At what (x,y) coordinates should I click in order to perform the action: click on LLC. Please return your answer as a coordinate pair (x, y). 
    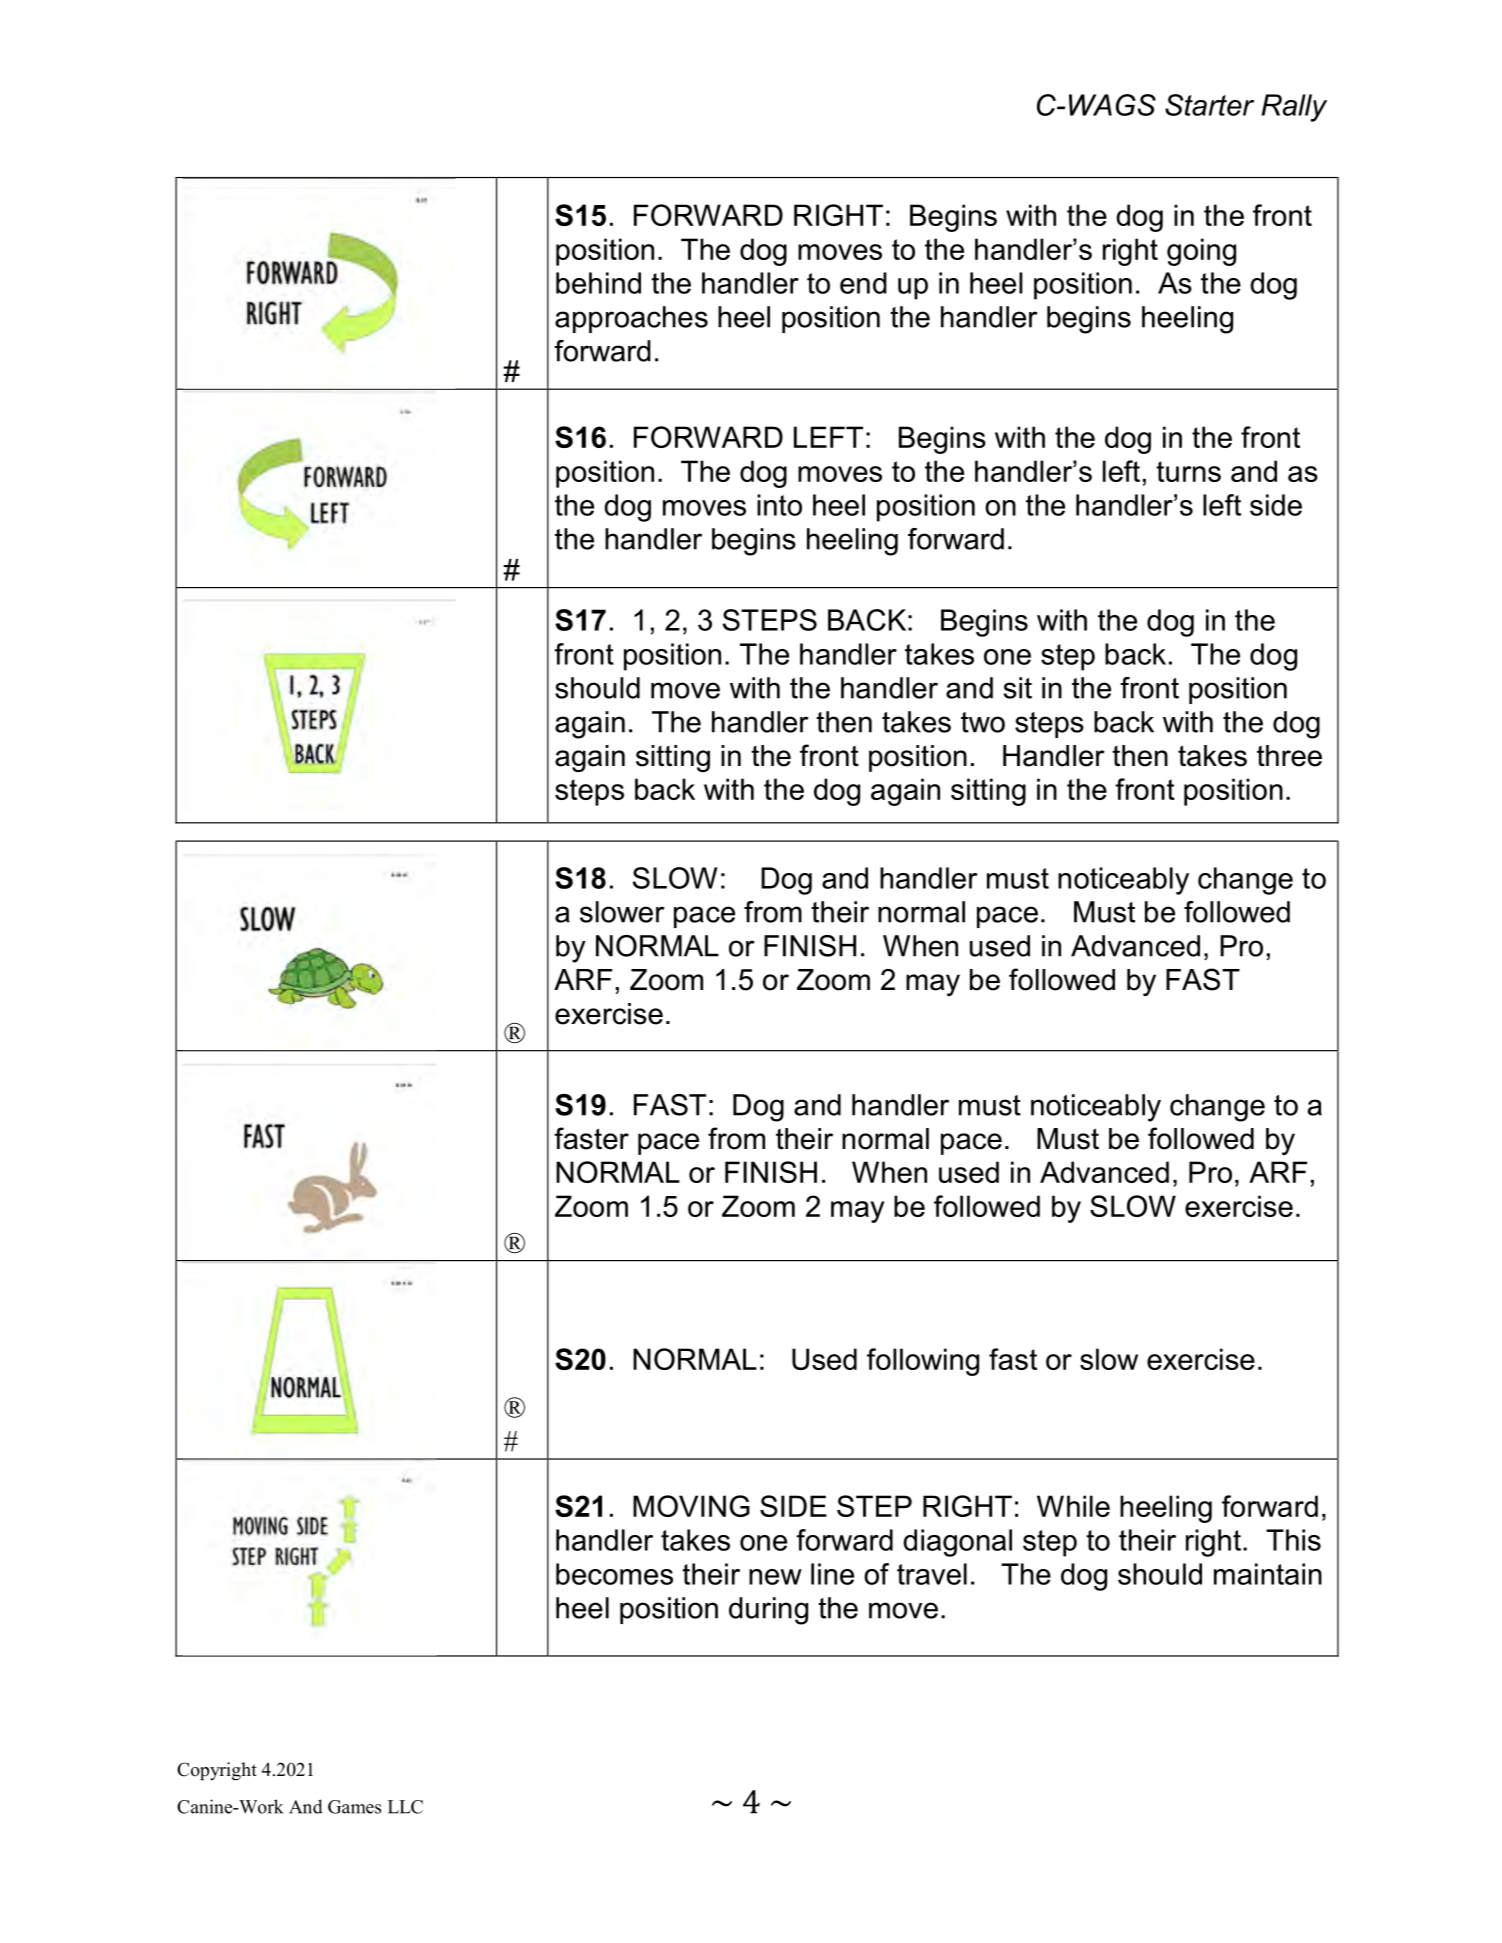
    Looking at the image, I should click on (405, 1807).
